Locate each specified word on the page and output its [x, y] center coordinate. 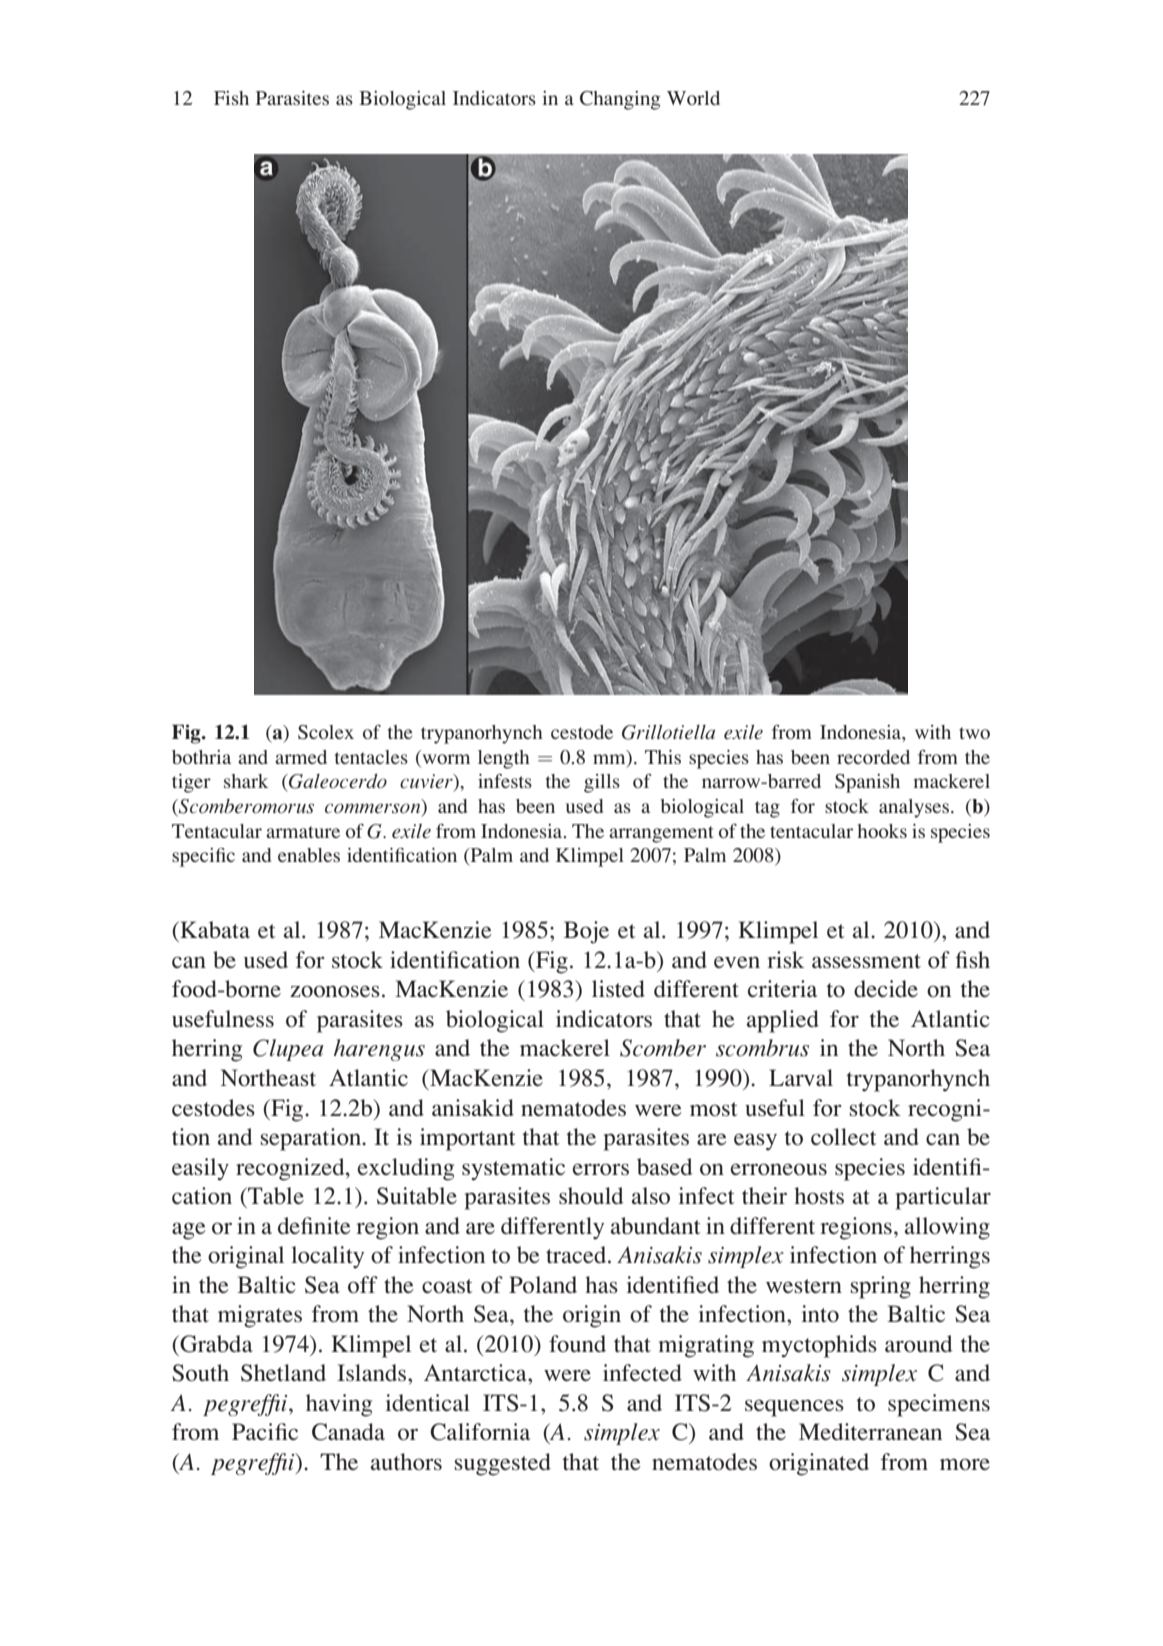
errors [600, 1169]
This [663, 757]
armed [301, 757]
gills [602, 783]
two [974, 733]
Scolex [326, 732]
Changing [620, 100]
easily [200, 1169]
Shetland [283, 1373]
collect [844, 1136]
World [693, 98]
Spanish [867, 783]
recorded [873, 757]
